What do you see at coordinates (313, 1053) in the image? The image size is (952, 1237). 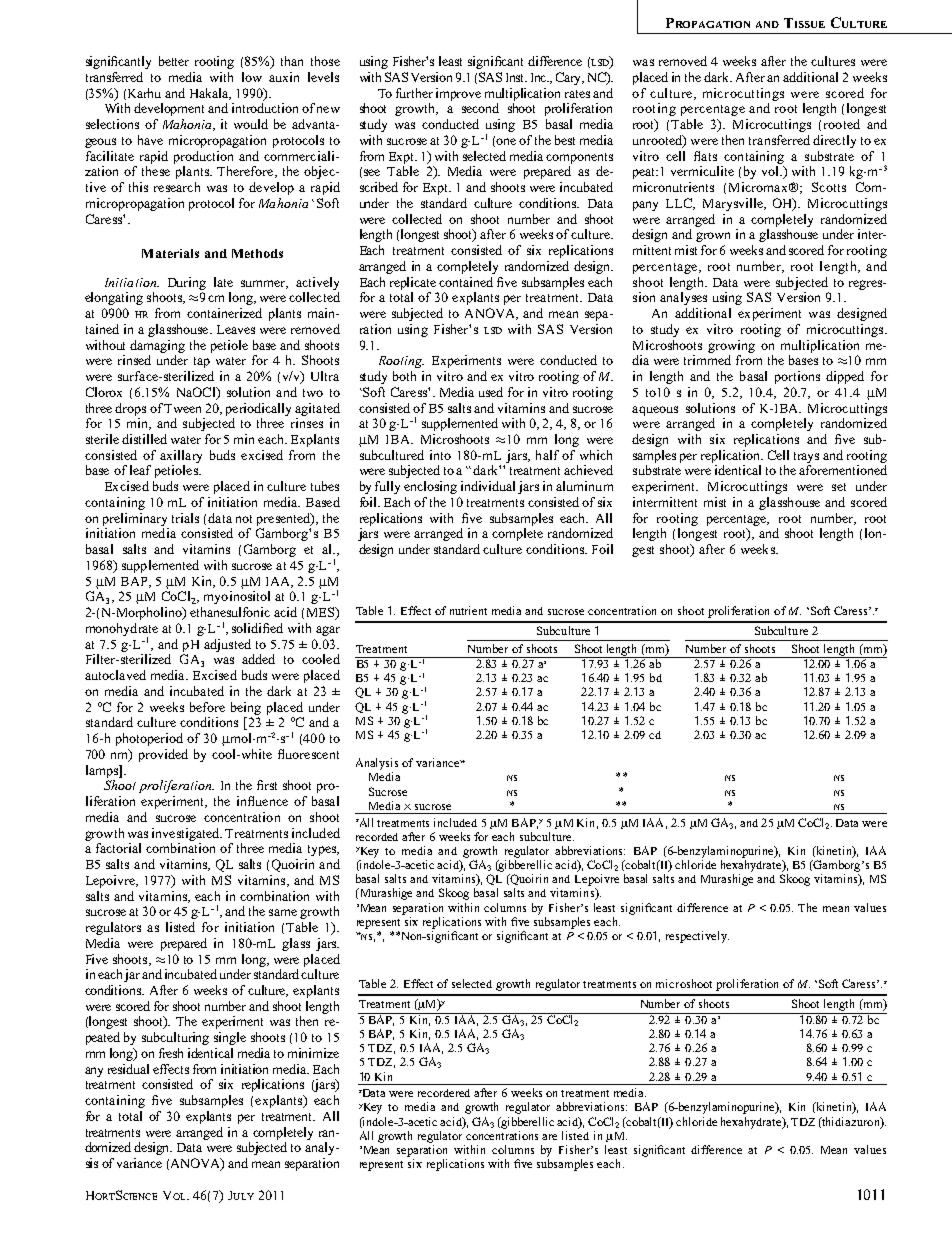 I see `minimize` at bounding box center [313, 1053].
